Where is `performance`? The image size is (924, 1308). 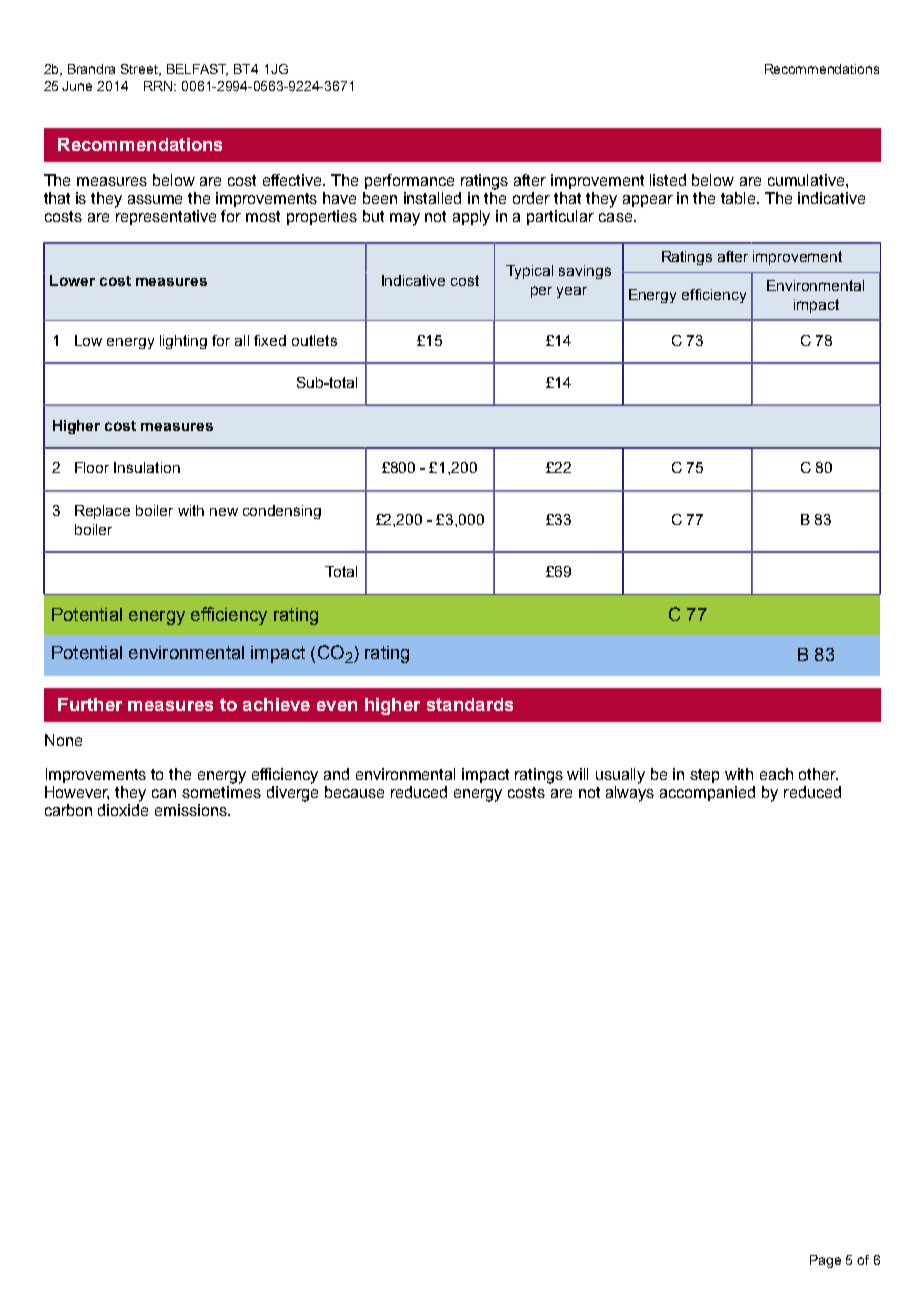
performance is located at coordinates (409, 181).
